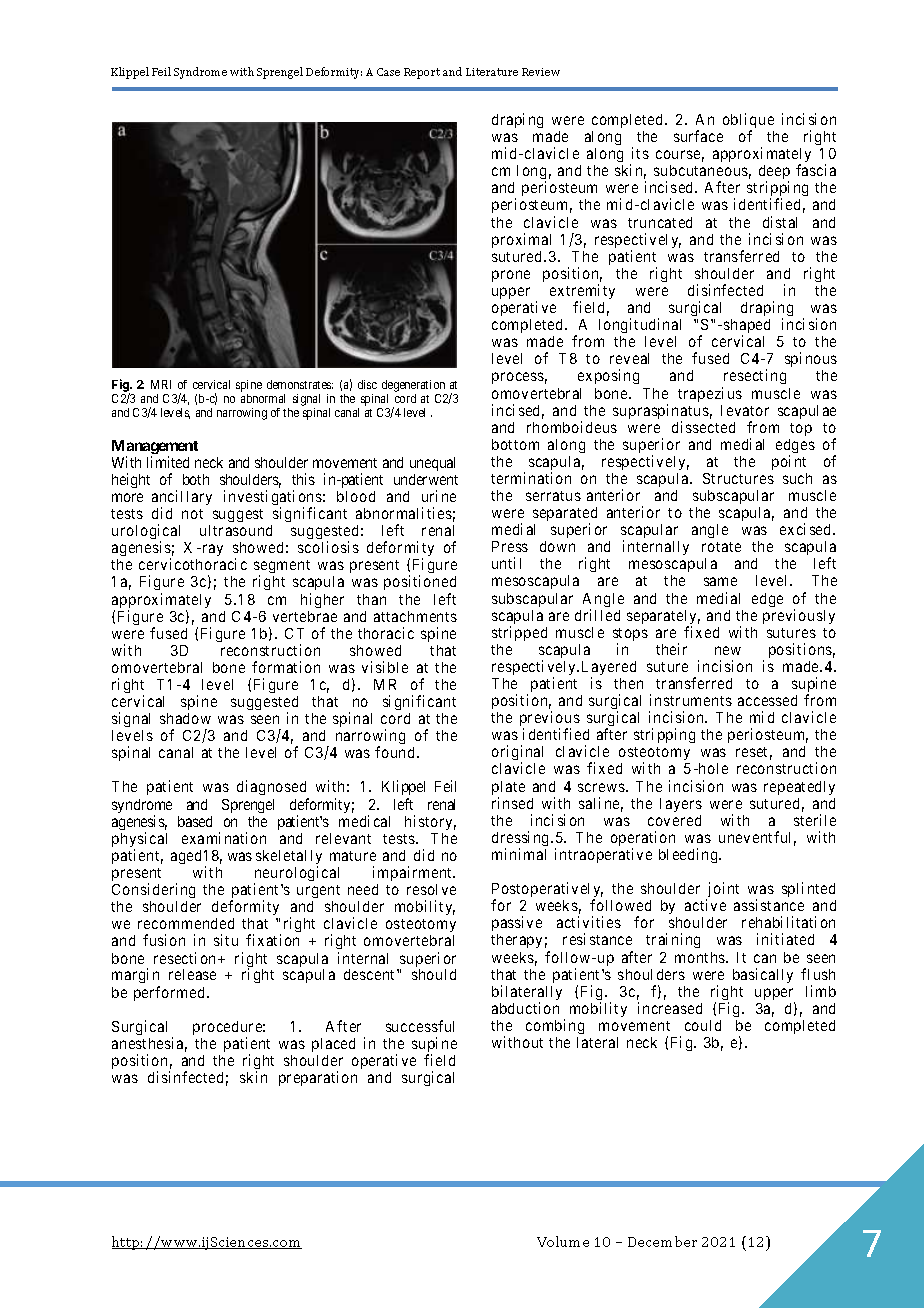 The width and height of the screenshot is (924, 1308). What do you see at coordinates (318, 1078) in the screenshot?
I see `preparation` at bounding box center [318, 1078].
